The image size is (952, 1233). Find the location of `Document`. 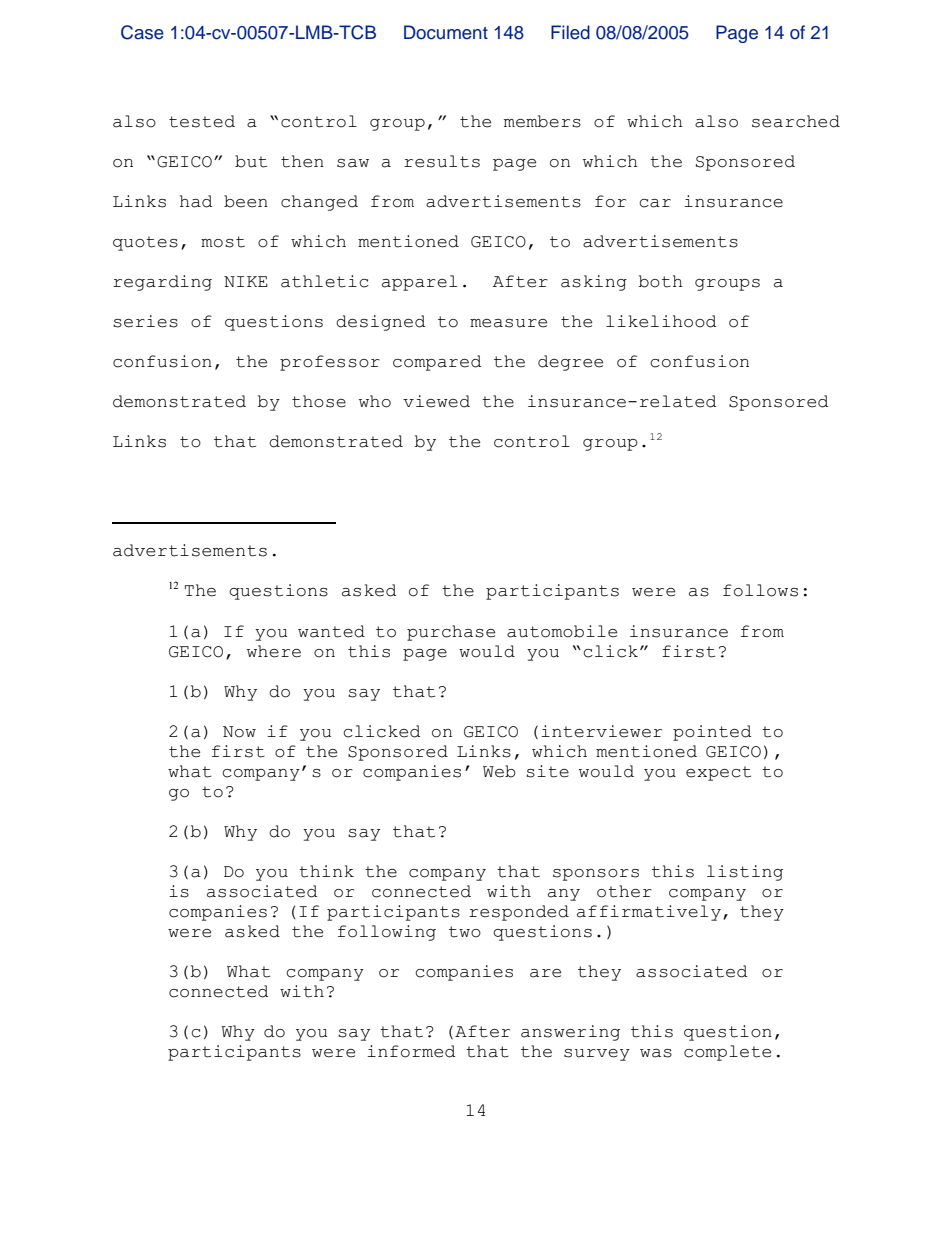

Document is located at coordinates (446, 32).
